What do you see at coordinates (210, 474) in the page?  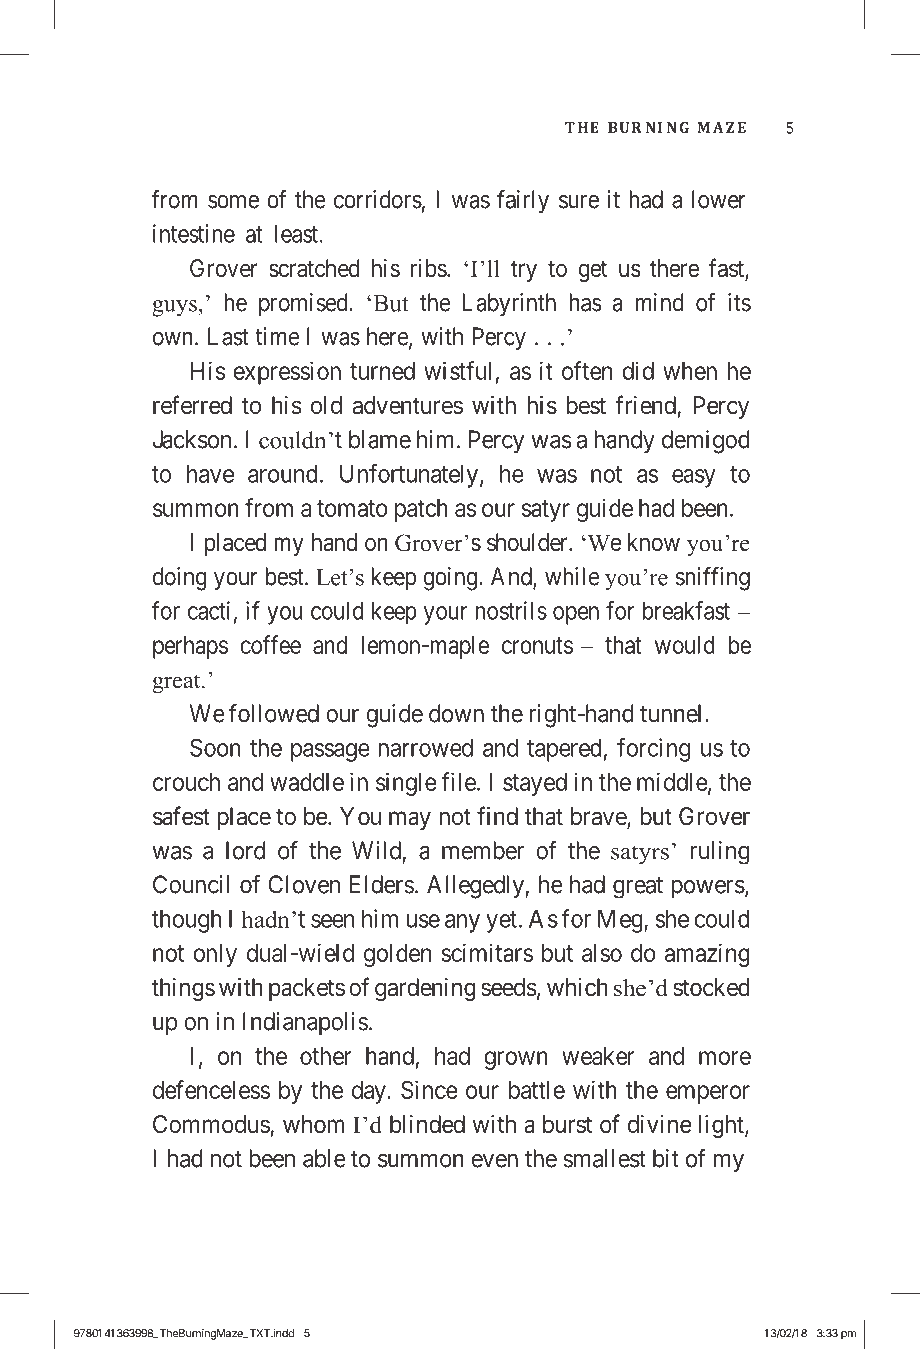 I see `have` at bounding box center [210, 474].
